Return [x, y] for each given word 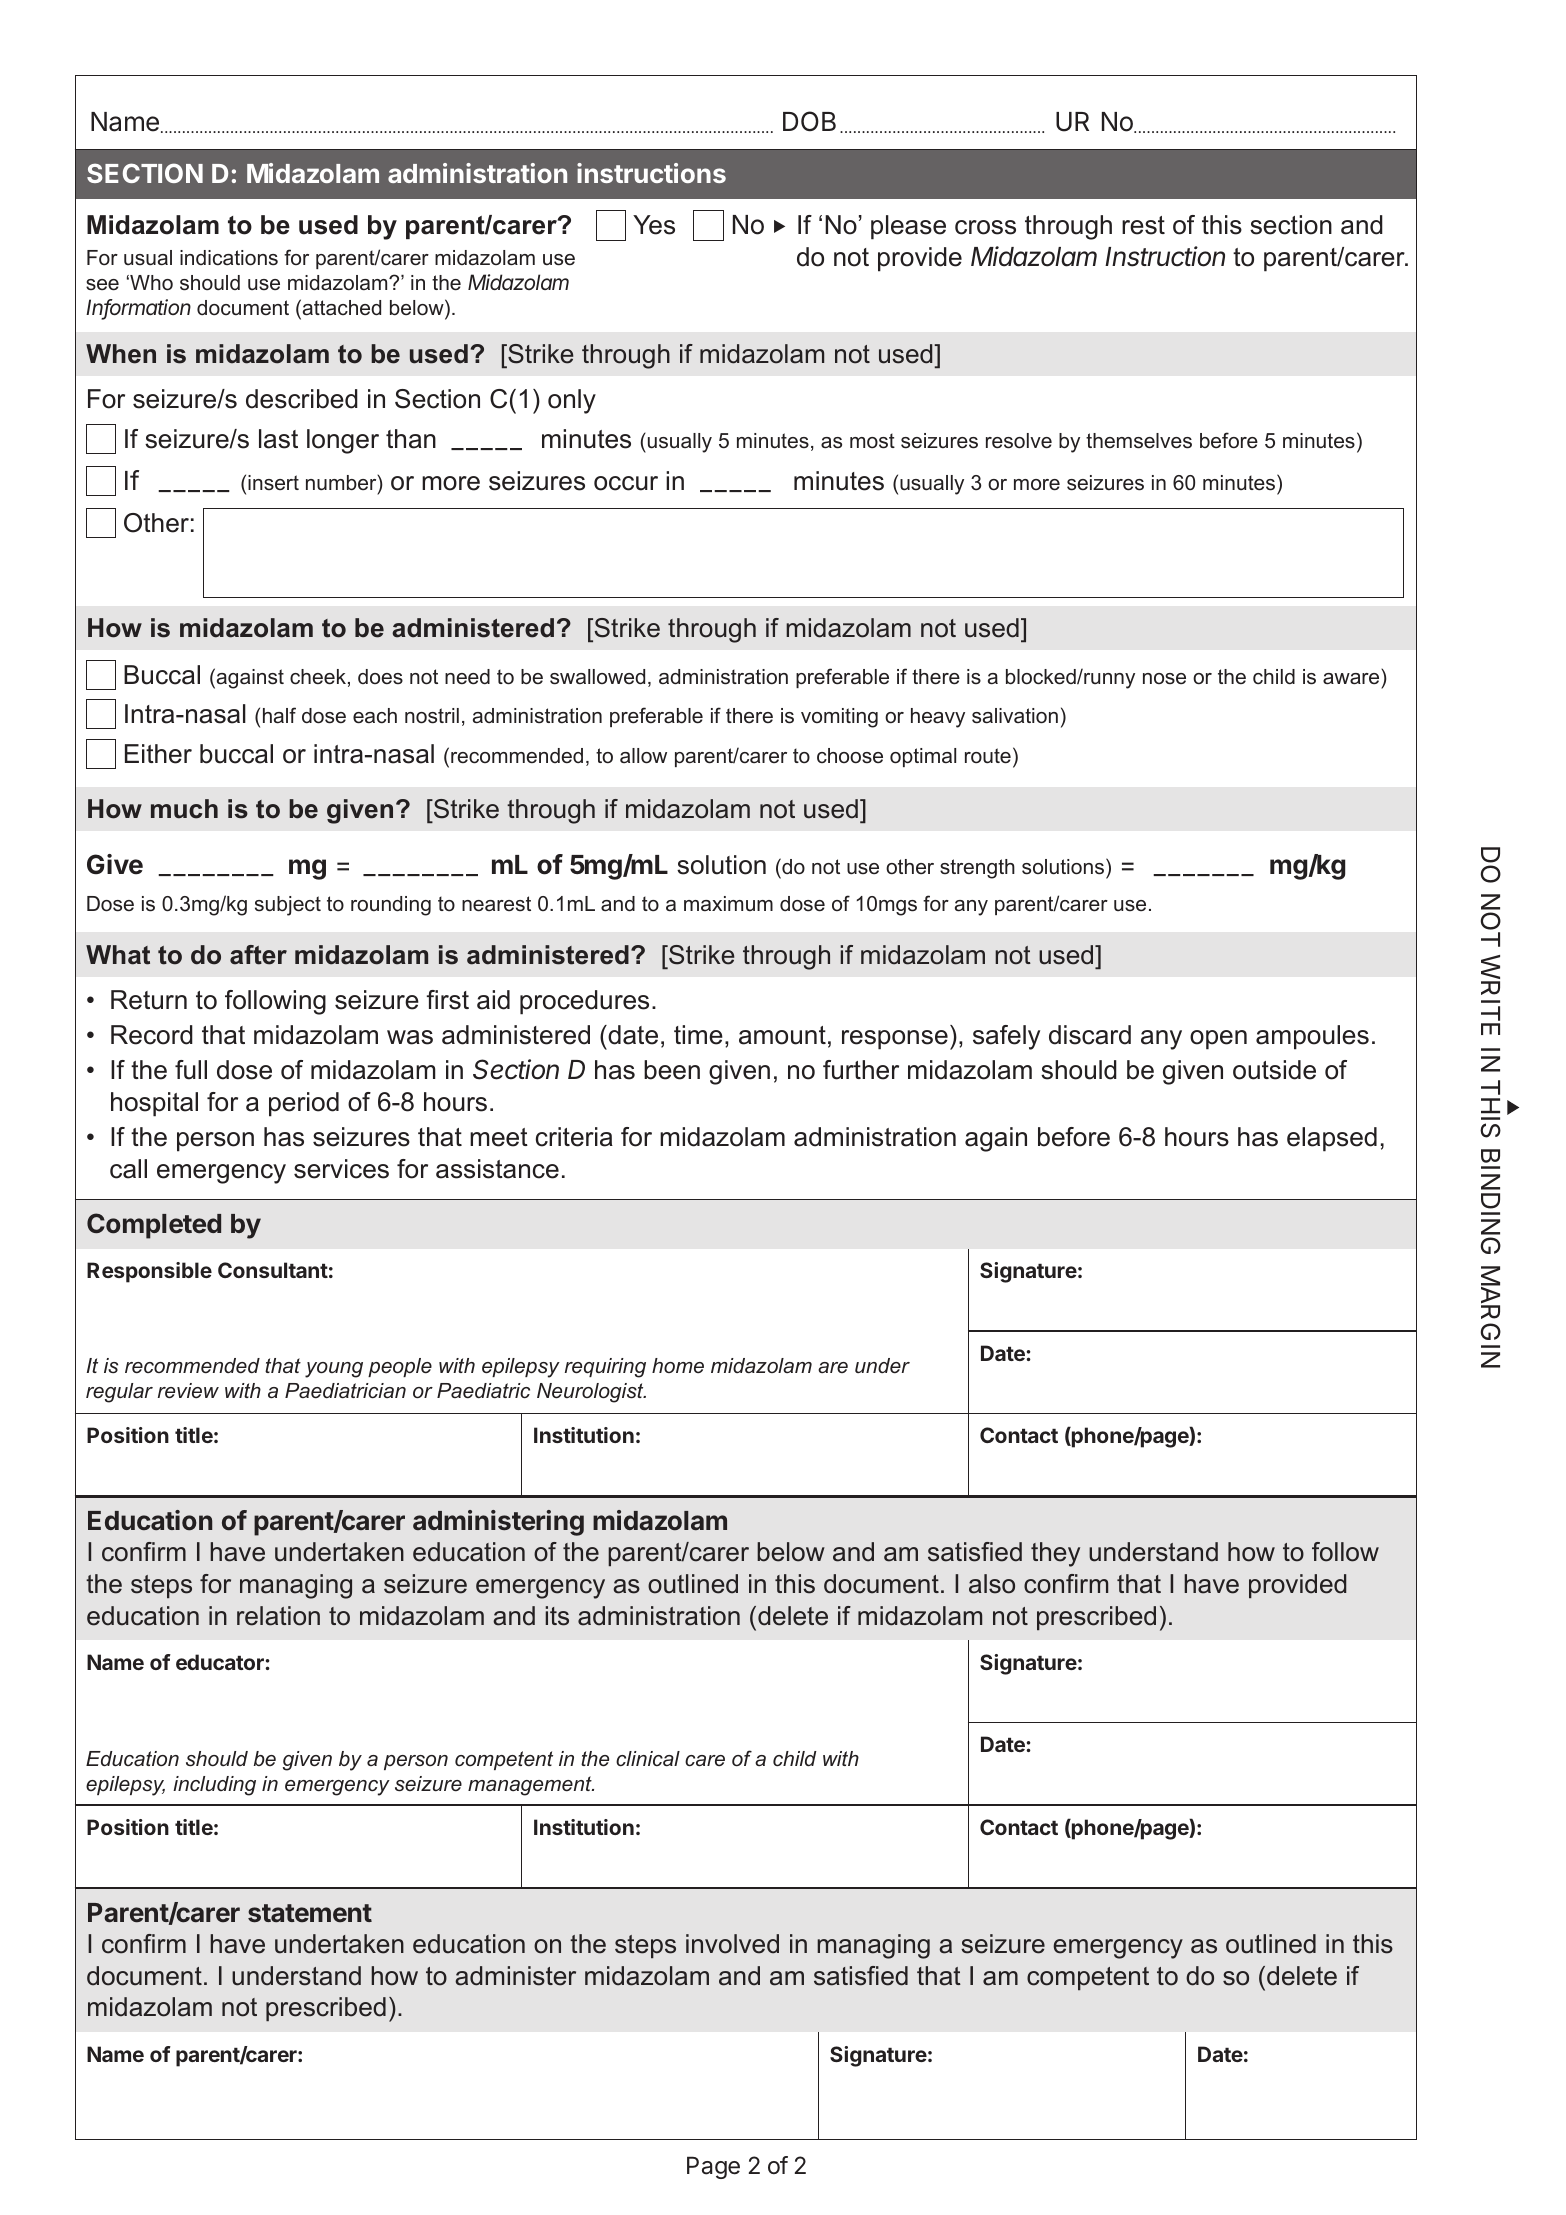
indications [229, 258]
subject [288, 906]
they [1055, 1554]
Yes [654, 225]
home [678, 1366]
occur [626, 483]
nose [1164, 679]
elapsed [1332, 1139]
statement [310, 1913]
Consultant [273, 1270]
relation [278, 1616]
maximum [728, 903]
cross [985, 227]
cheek [318, 677]
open [1218, 1040]
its [557, 1616]
